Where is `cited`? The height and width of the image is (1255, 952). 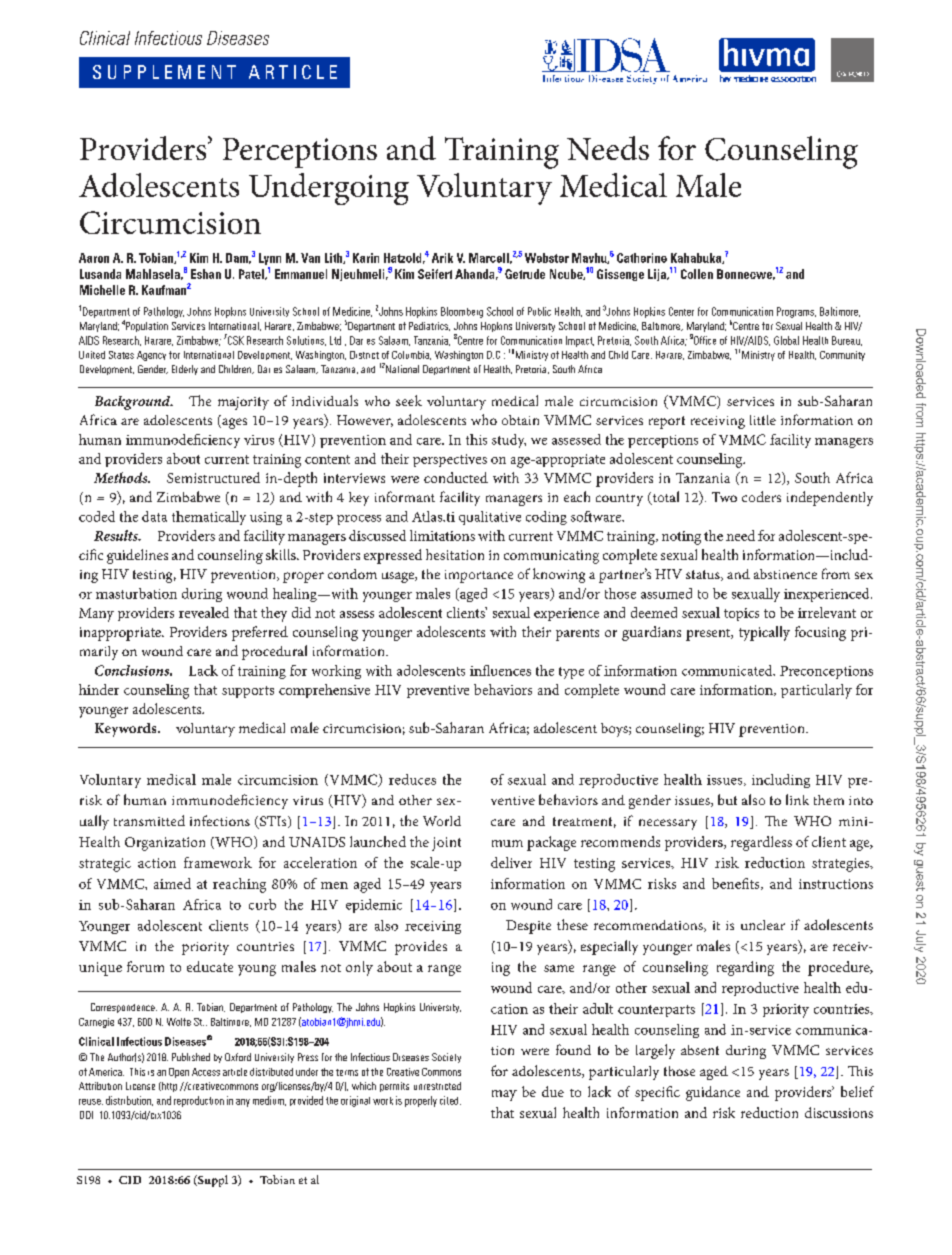
cited is located at coordinates (450, 1100).
